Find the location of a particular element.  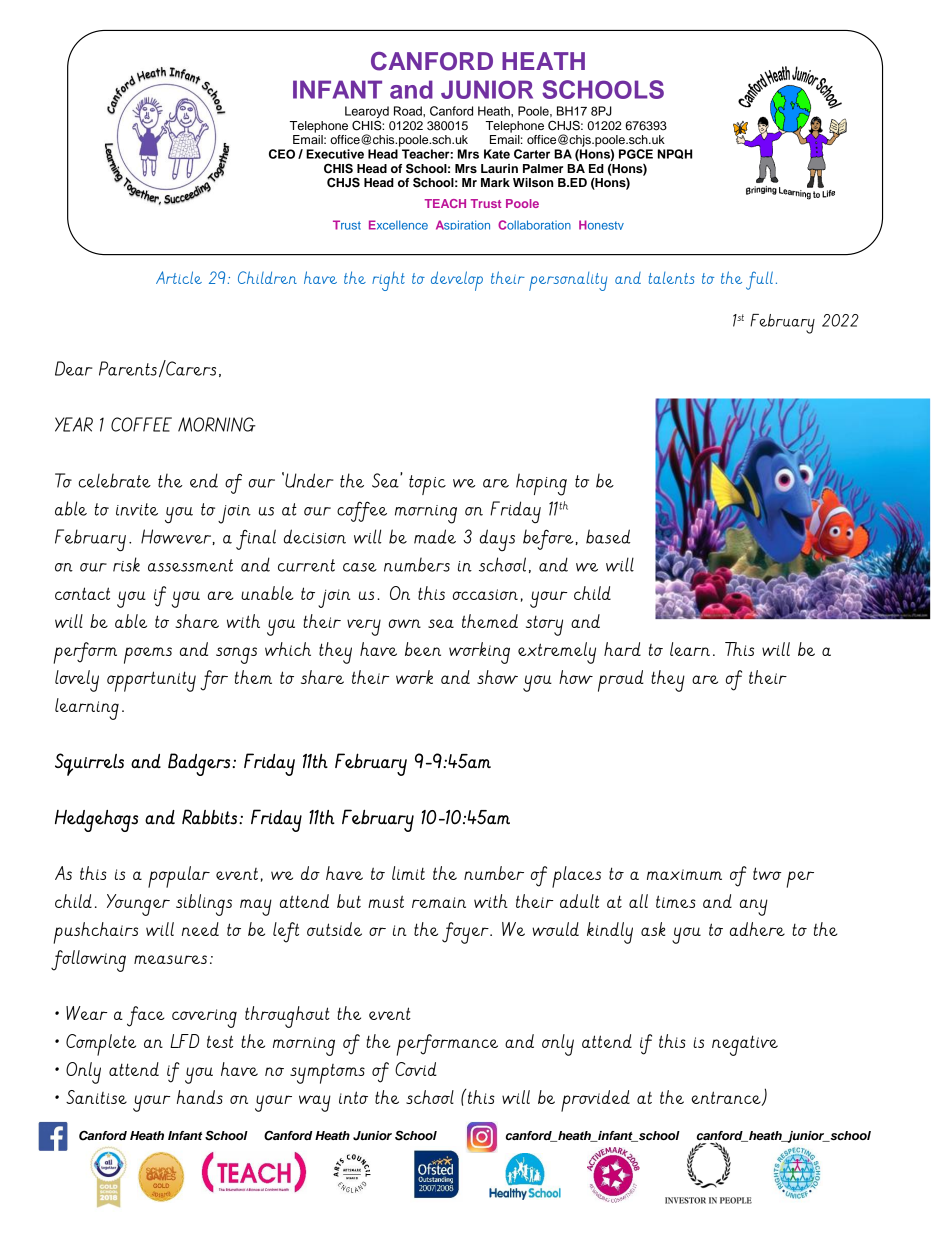

CEO is located at coordinates (282, 154).
